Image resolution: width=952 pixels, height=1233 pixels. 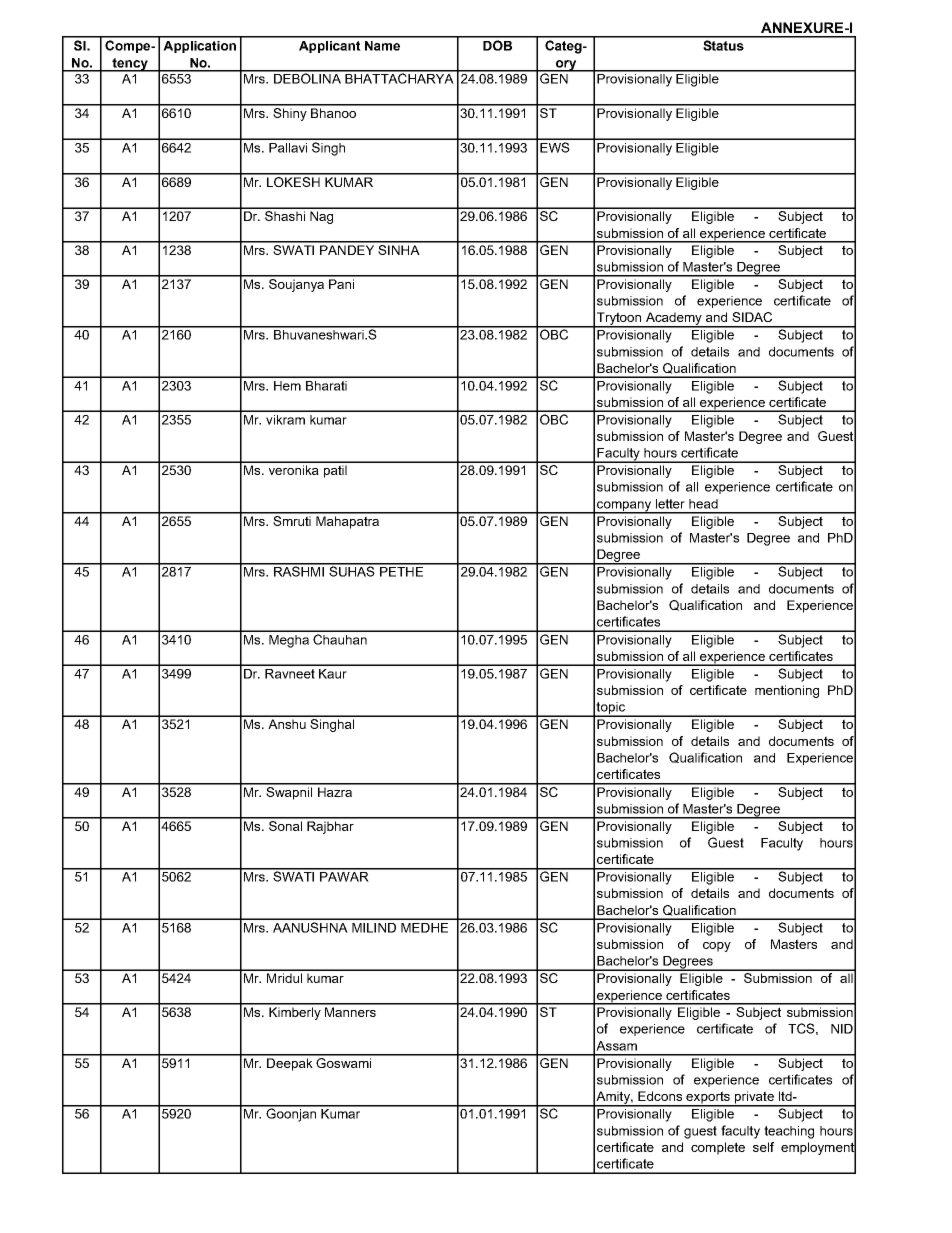 What do you see at coordinates (718, 1148) in the page?
I see `complete` at bounding box center [718, 1148].
